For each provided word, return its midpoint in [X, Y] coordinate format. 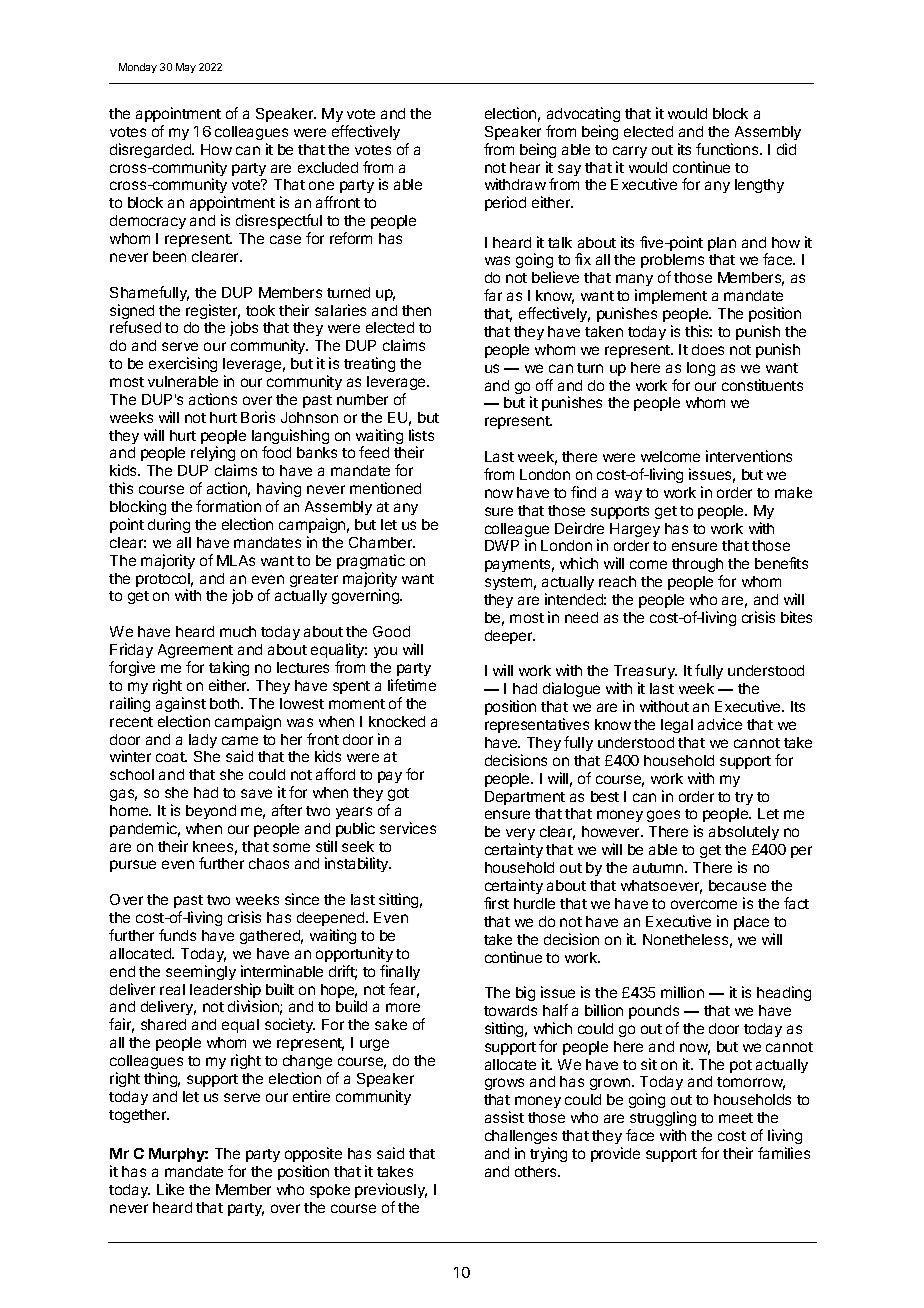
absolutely [744, 833]
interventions [749, 456]
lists [421, 435]
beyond [211, 812]
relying [213, 455]
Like [170, 1189]
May [186, 68]
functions [728, 149]
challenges [521, 1139]
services [408, 828]
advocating [583, 114]
